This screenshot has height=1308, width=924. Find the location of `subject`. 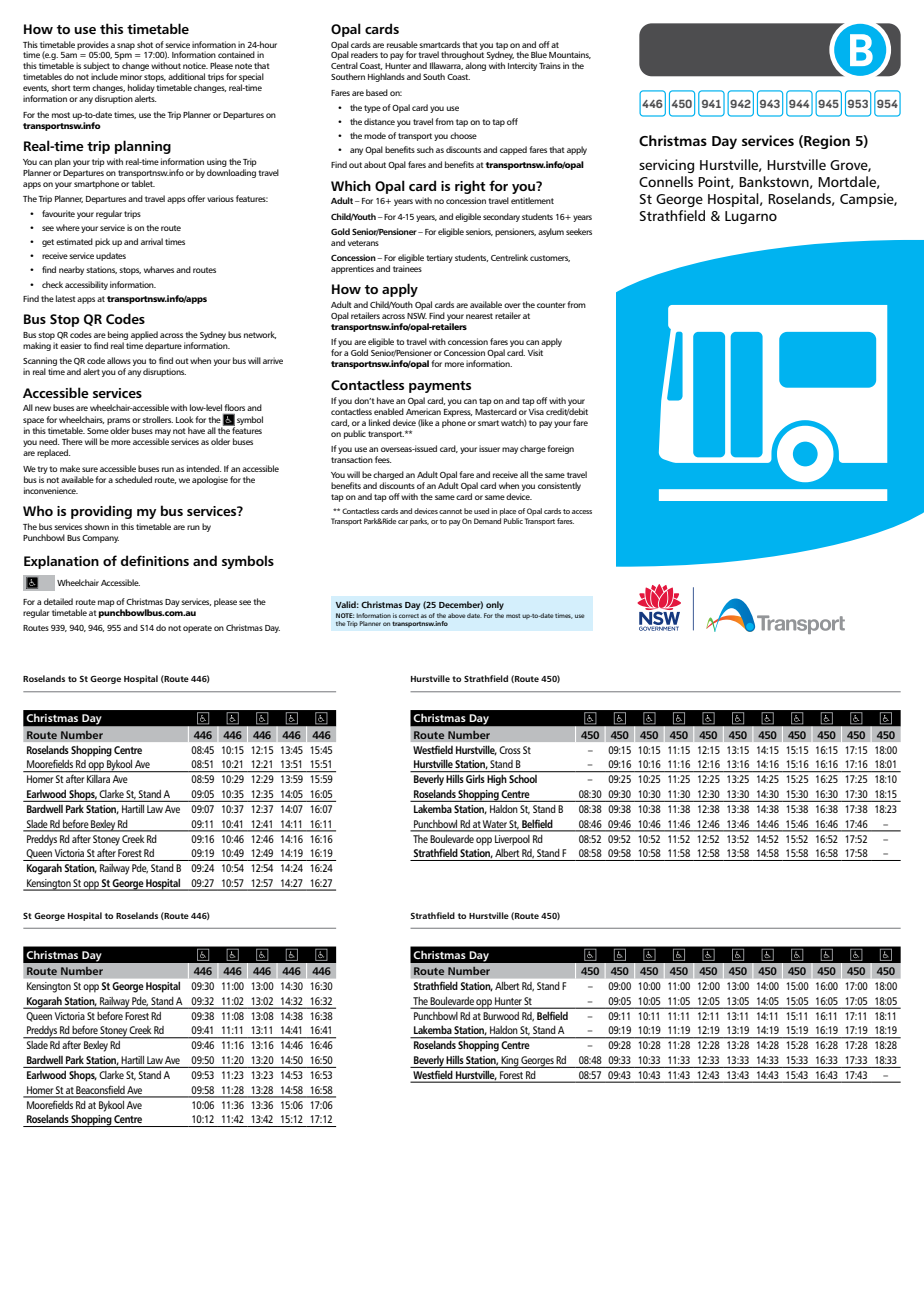

subject is located at coordinates (96, 68).
